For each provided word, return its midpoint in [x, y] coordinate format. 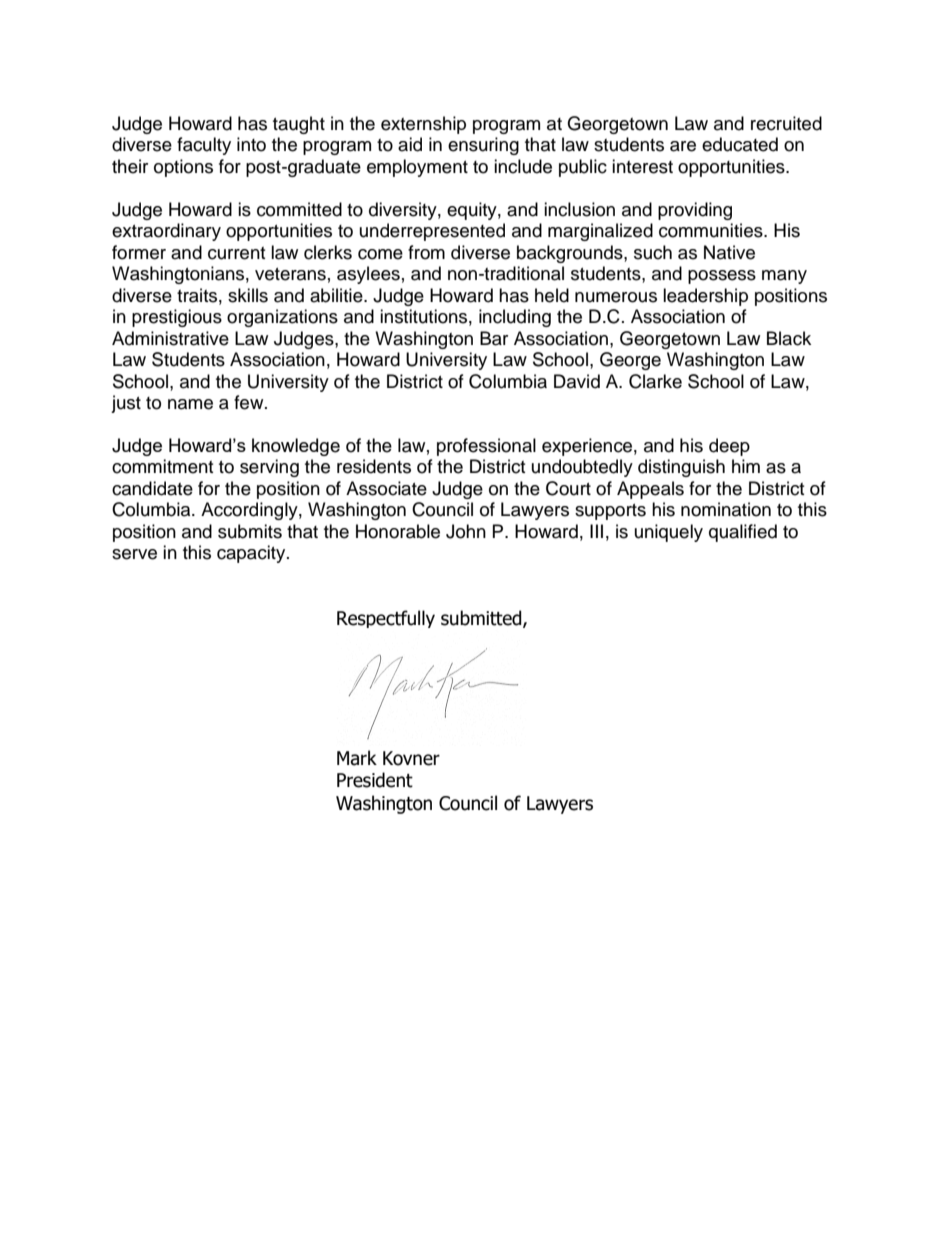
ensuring [483, 146]
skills [248, 295]
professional [486, 447]
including [515, 318]
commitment [162, 466]
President [375, 780]
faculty [204, 146]
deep [729, 447]
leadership [705, 297]
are [683, 146]
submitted [482, 619]
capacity [252, 554]
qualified [743, 533]
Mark [357, 758]
